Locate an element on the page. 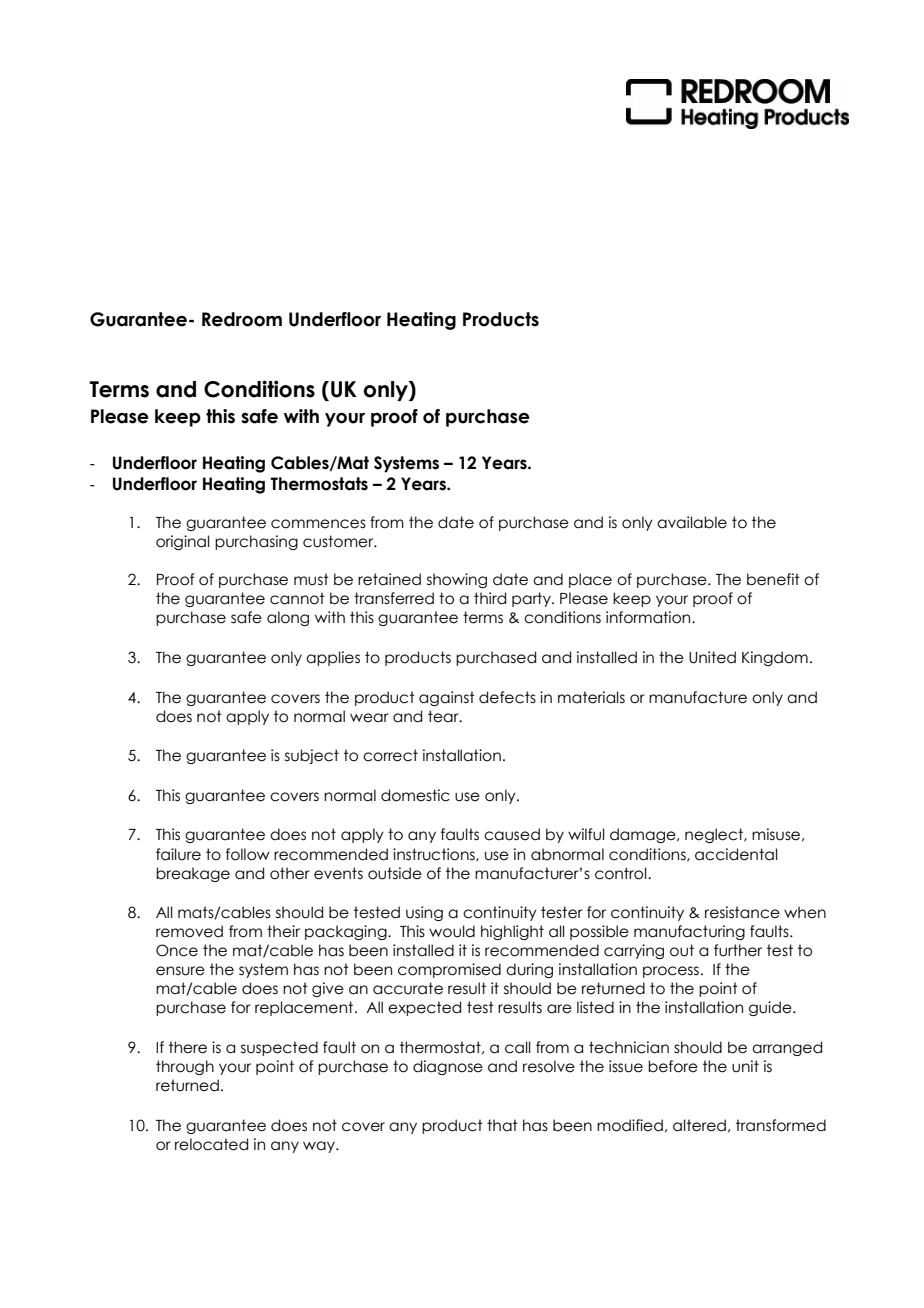  caused is located at coordinates (512, 834).
